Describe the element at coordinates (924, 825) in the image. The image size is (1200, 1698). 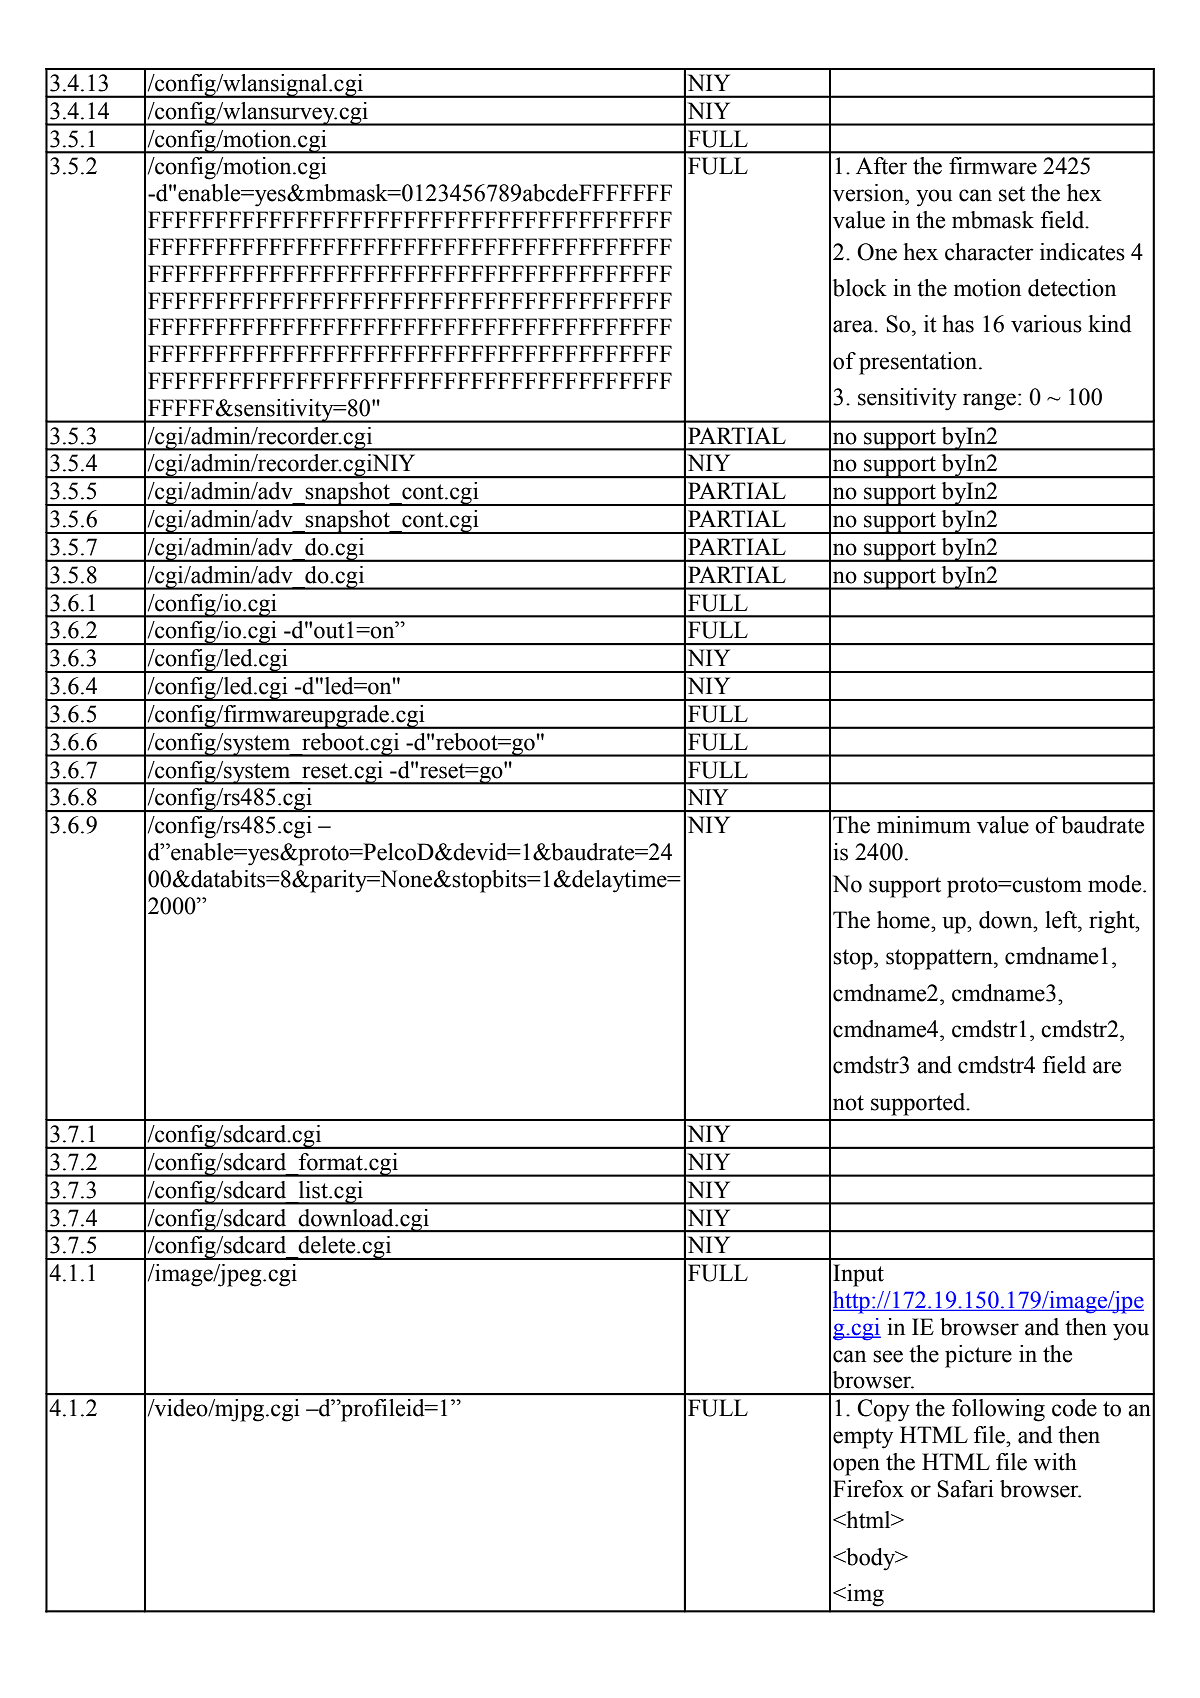
I see `minimum` at that location.
